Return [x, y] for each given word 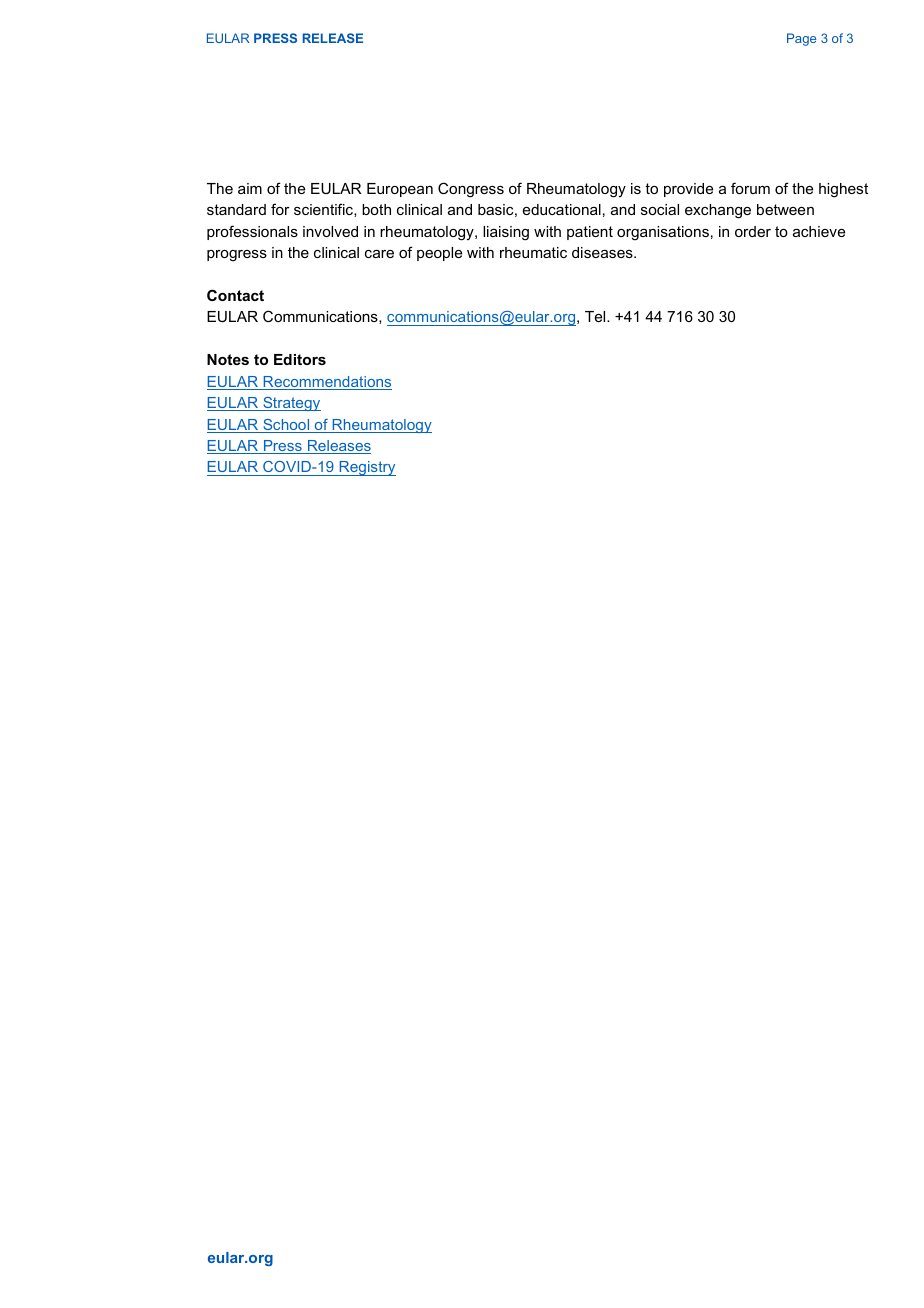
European [400, 190]
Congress [471, 190]
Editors [300, 359]
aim [250, 188]
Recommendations [326, 383]
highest [843, 190]
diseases [603, 252]
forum [750, 188]
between [785, 209]
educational [562, 209]
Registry [366, 468]
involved [330, 231]
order [753, 231]
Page [801, 39]
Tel [596, 316]
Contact [235, 295]
